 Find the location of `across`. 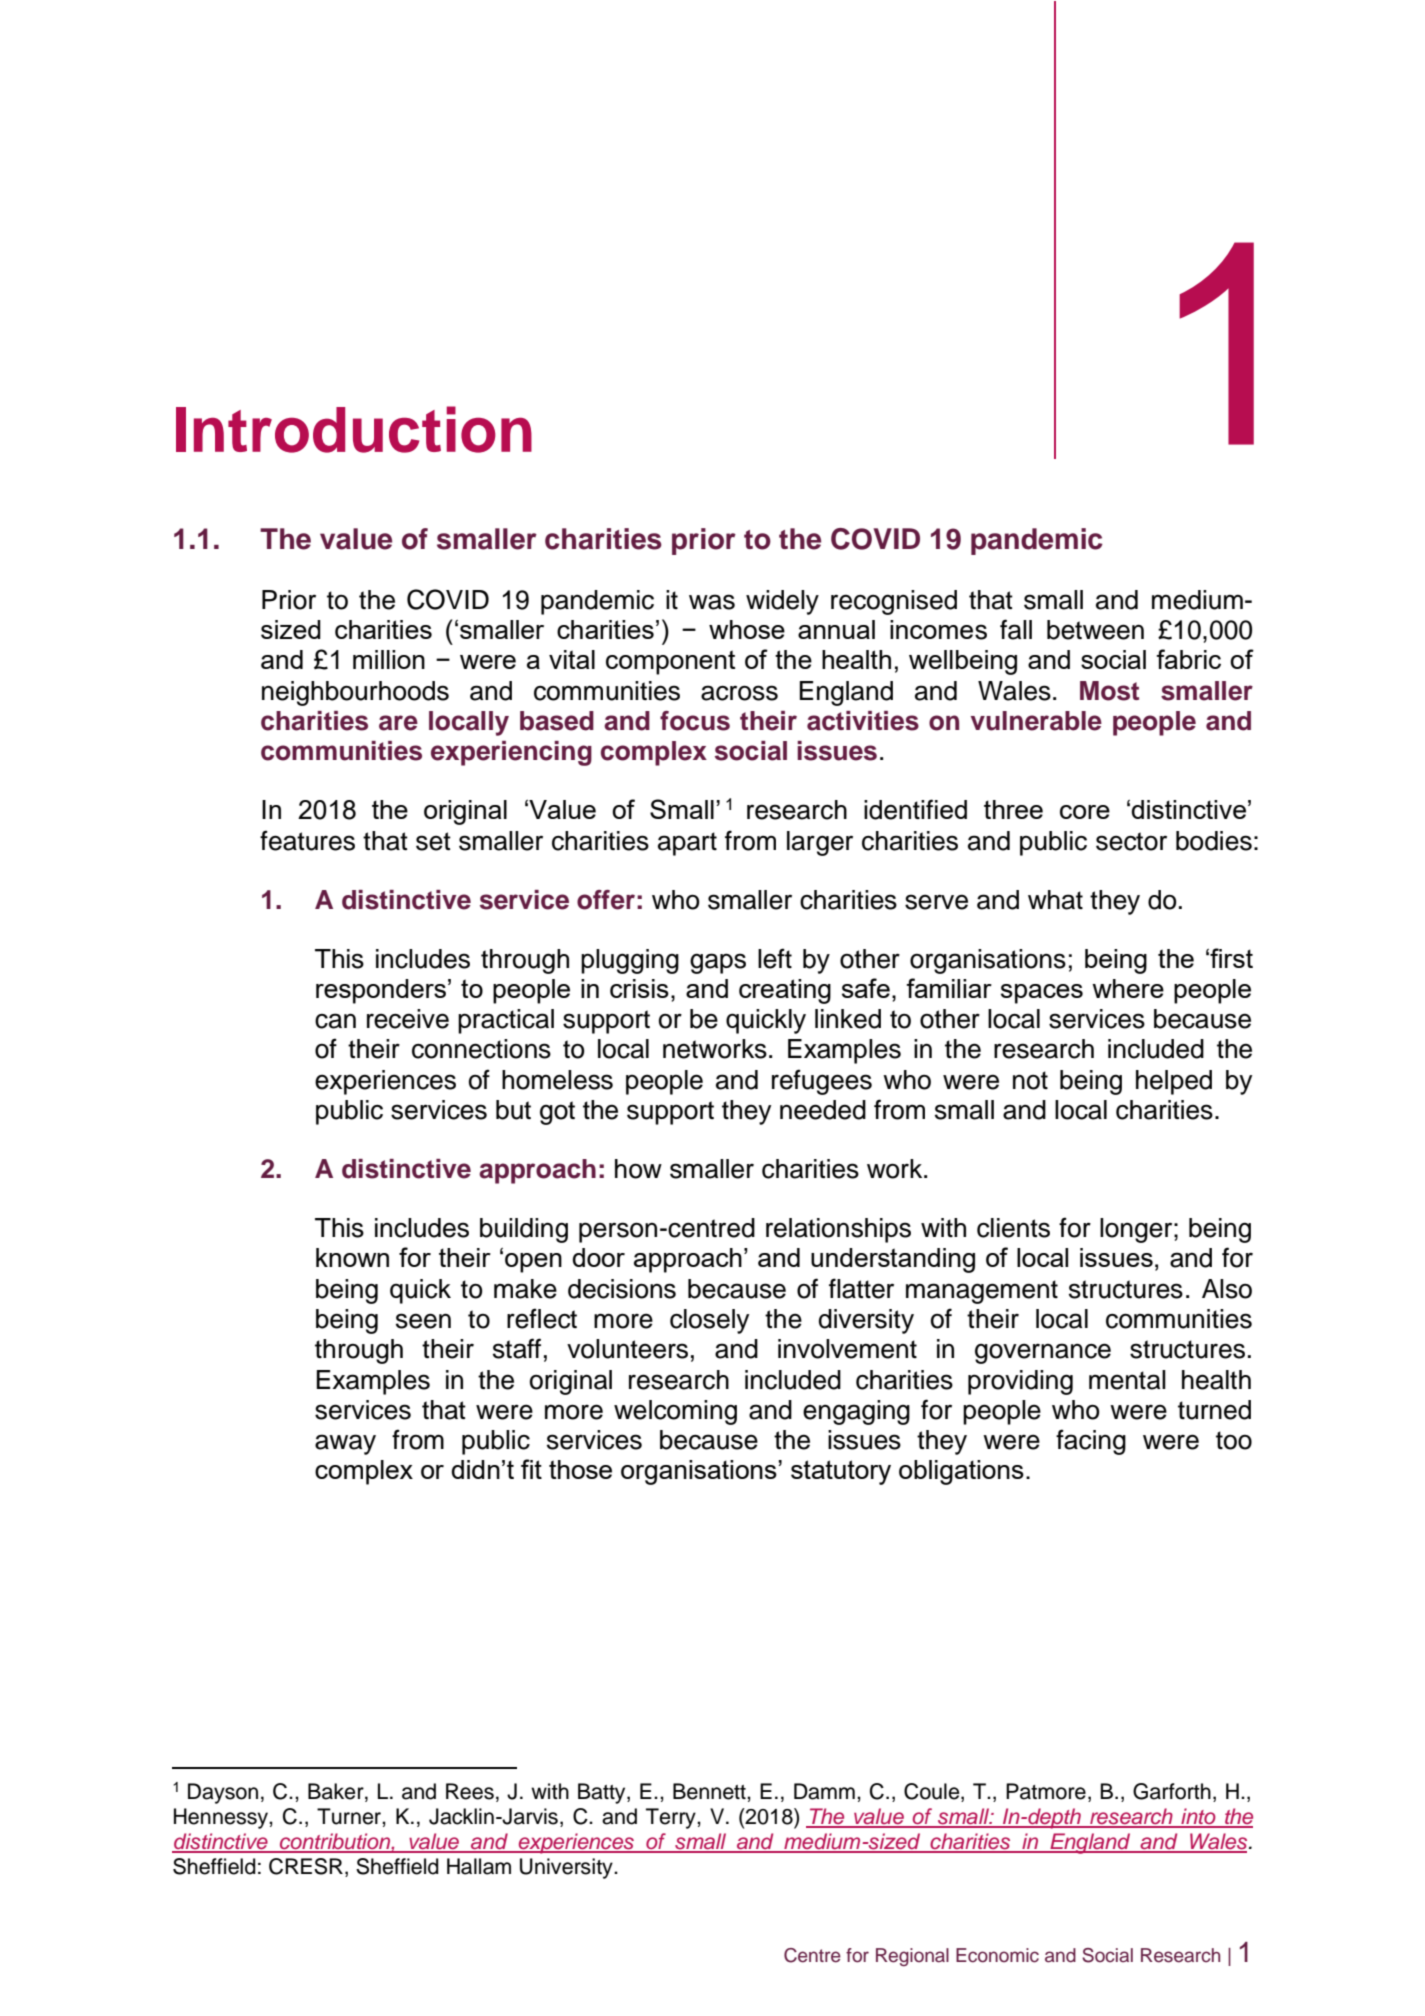

across is located at coordinates (739, 693).
